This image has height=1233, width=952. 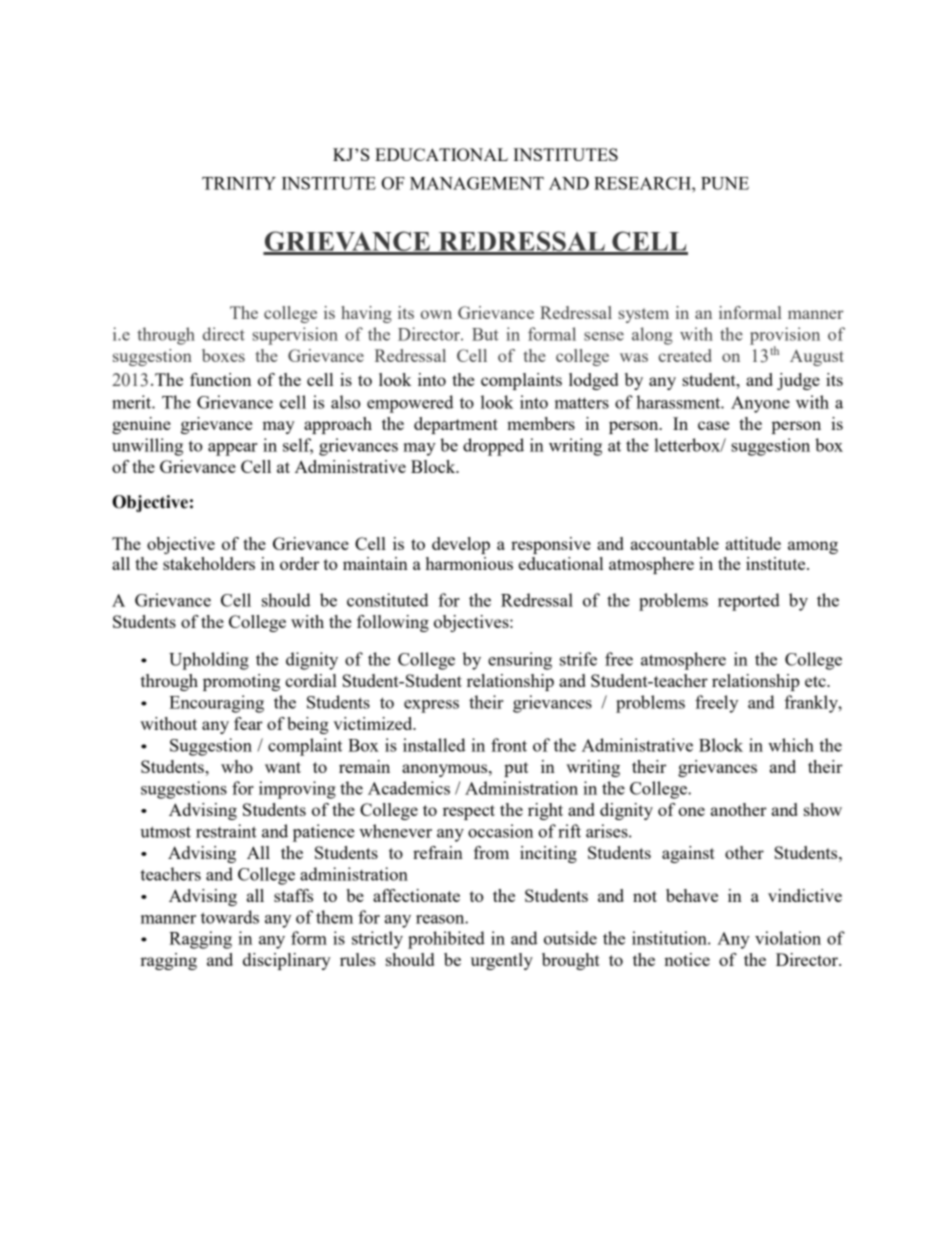 I want to click on towards, so click(x=230, y=917).
